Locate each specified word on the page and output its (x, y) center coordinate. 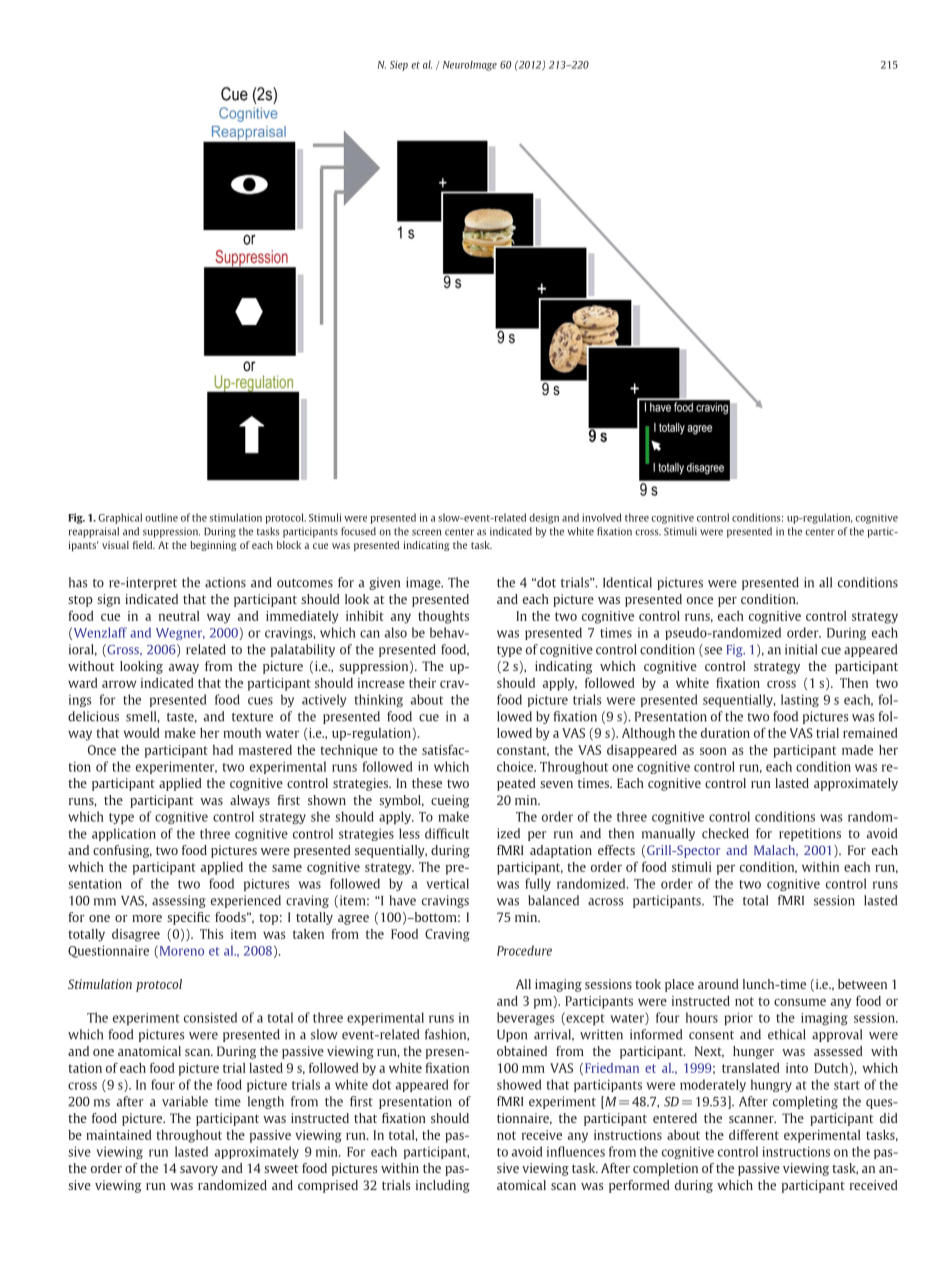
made (857, 750)
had (223, 750)
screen (426, 532)
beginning (213, 546)
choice (516, 766)
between (862, 984)
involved (601, 517)
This (211, 934)
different (754, 1134)
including (443, 1186)
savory (199, 1171)
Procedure (524, 950)
